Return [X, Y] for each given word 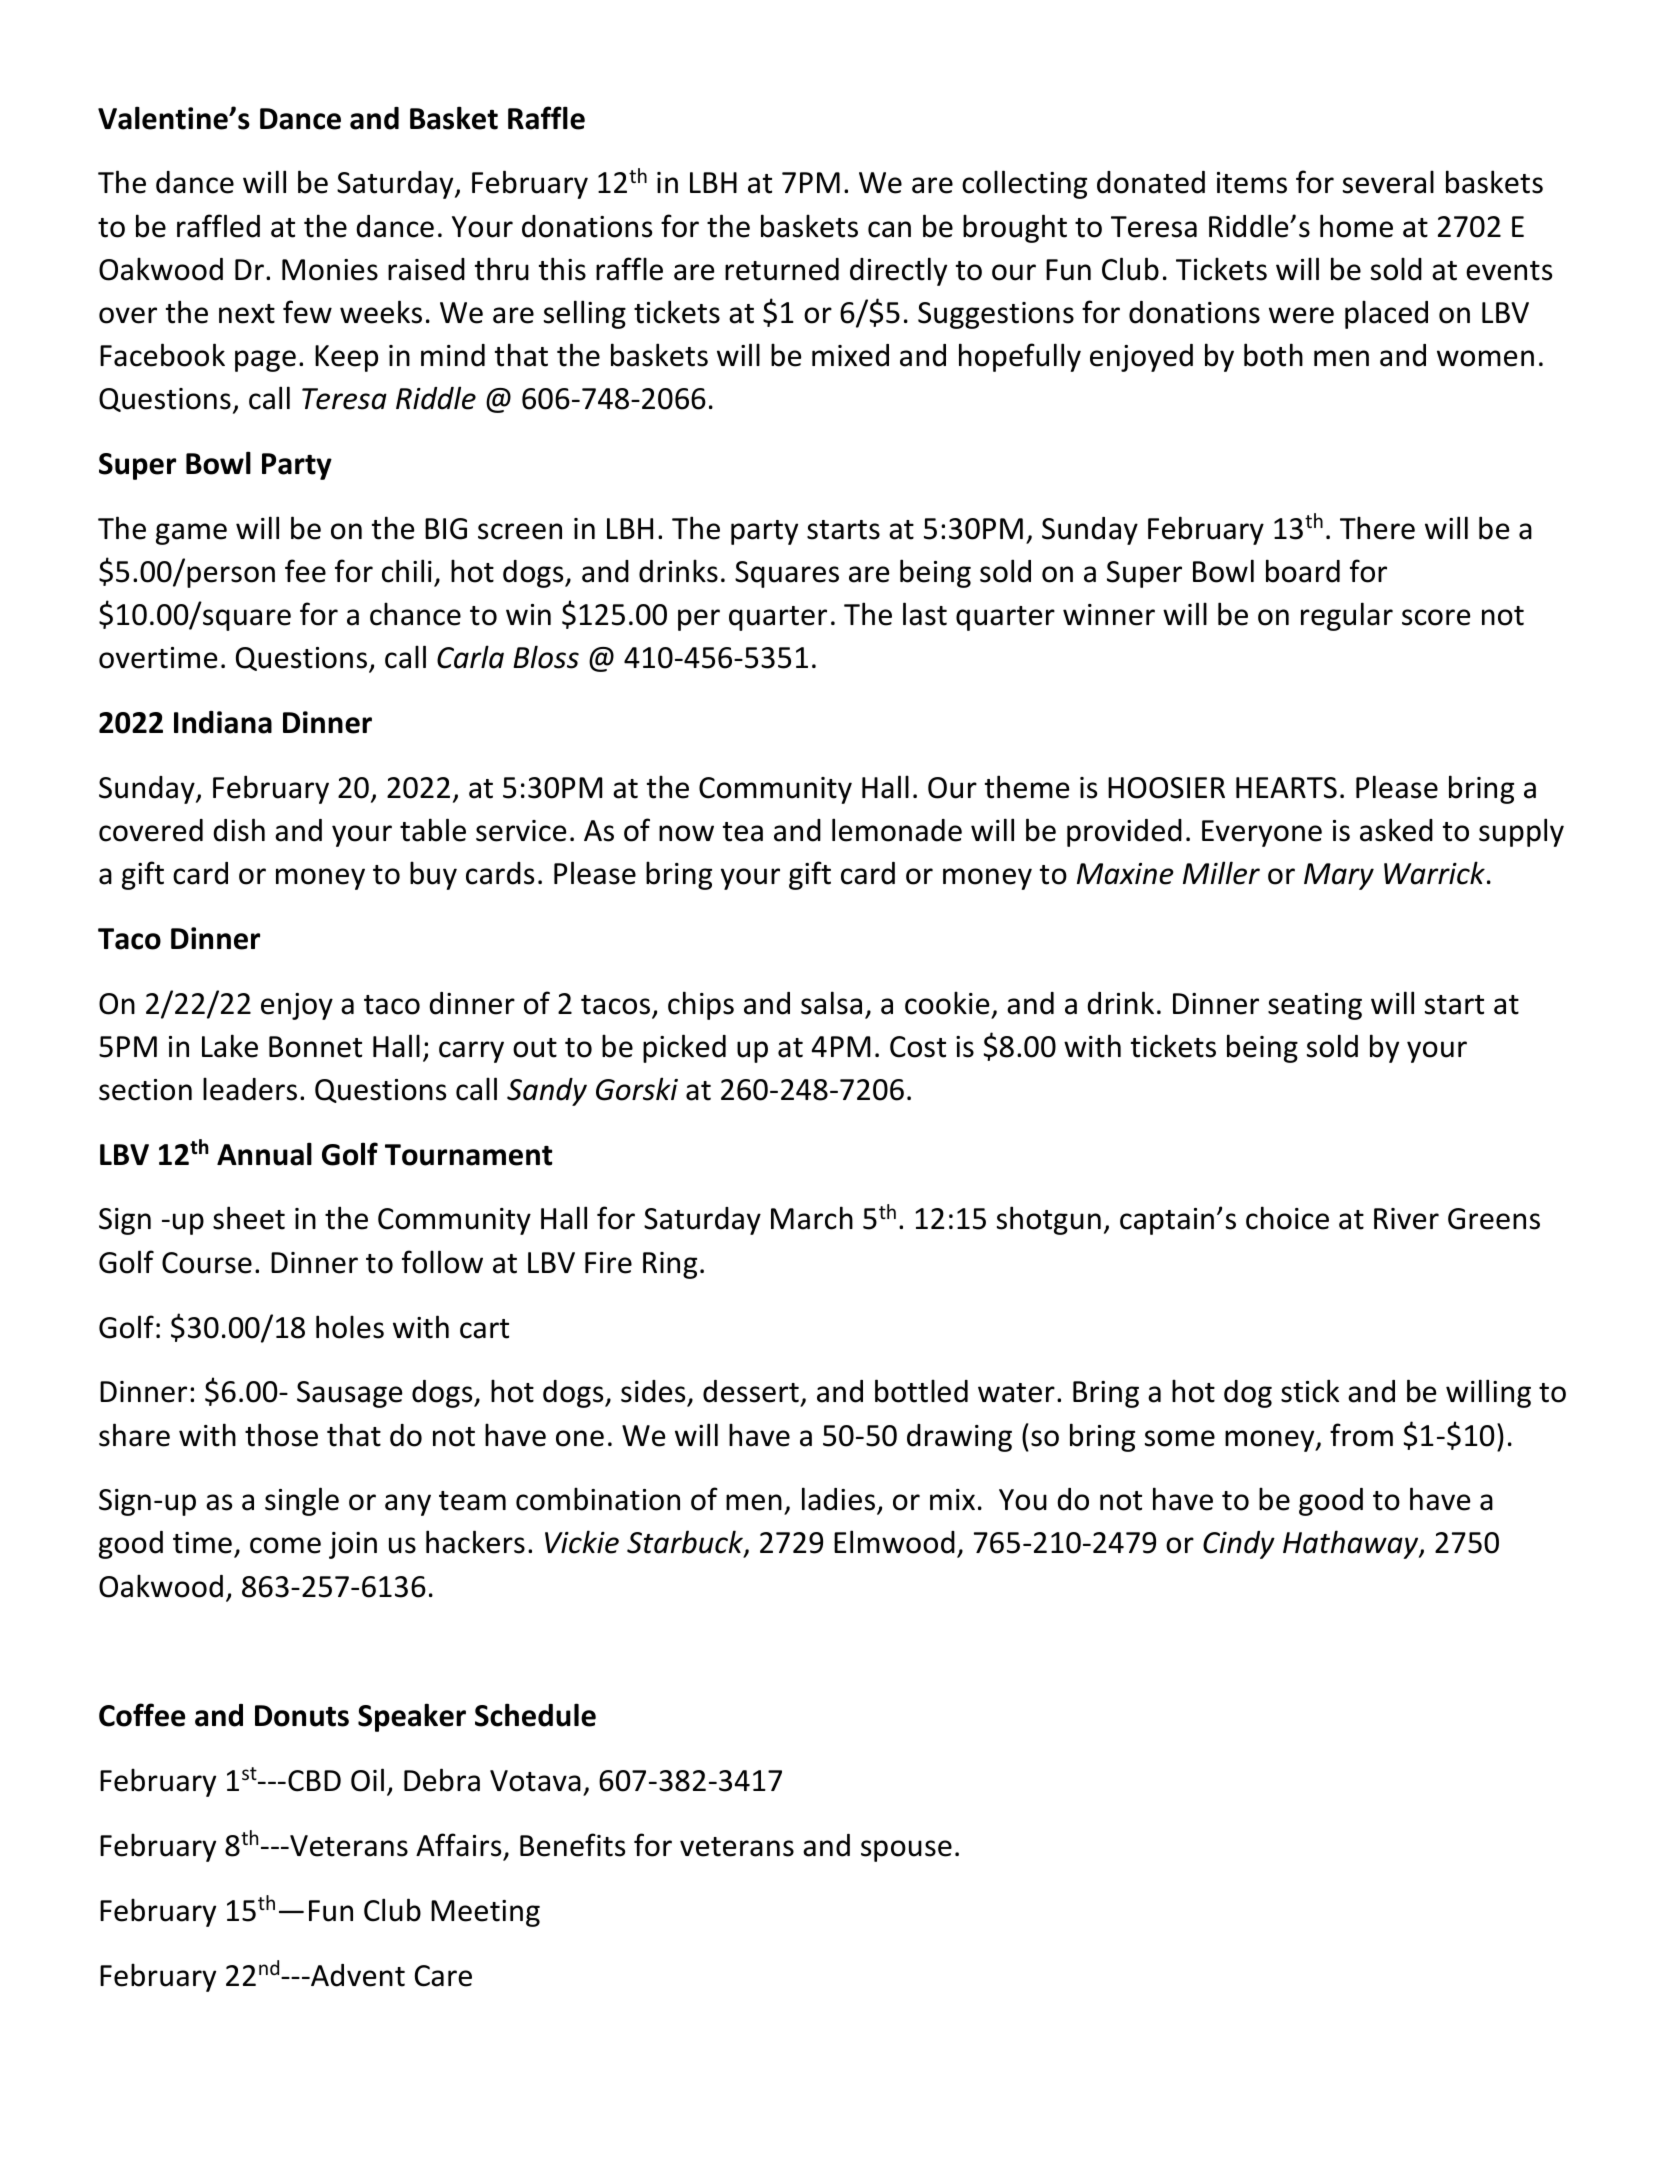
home [1356, 226]
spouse [906, 1851]
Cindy [1239, 1545]
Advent [357, 1975]
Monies [330, 270]
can [889, 229]
